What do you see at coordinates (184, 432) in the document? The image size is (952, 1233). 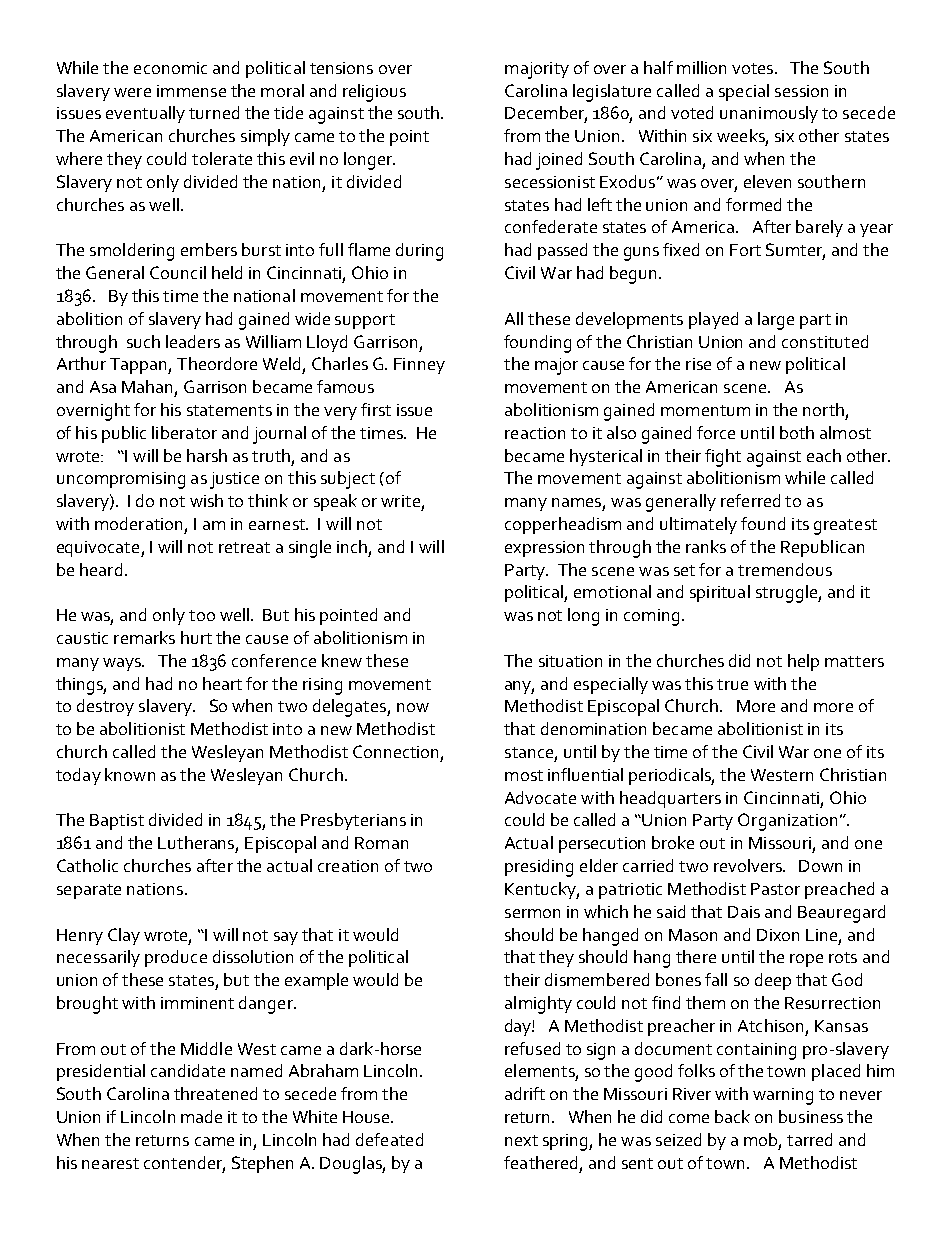 I see `liberator` at bounding box center [184, 432].
